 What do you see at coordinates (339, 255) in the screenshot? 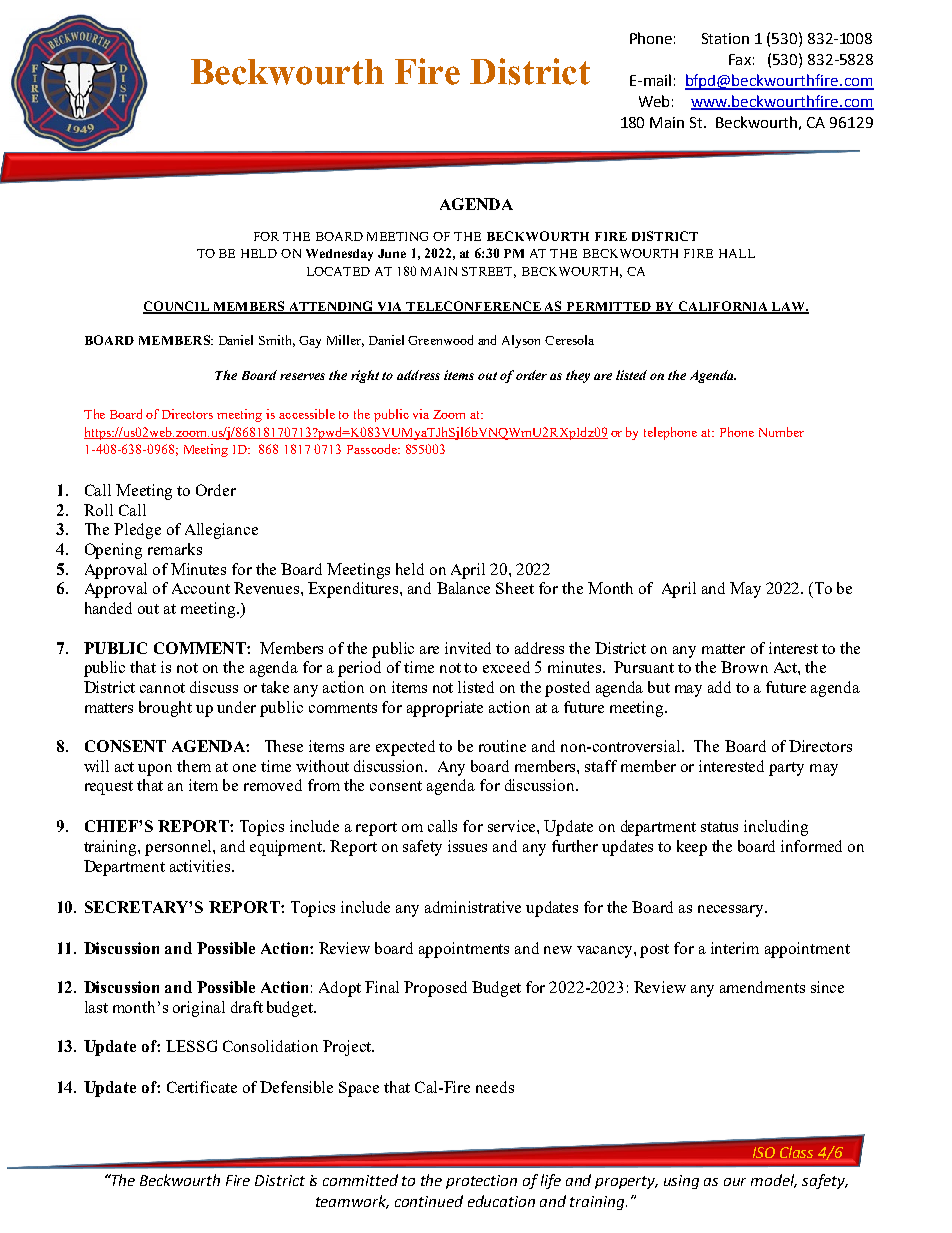
I see `Wednesday` at bounding box center [339, 255].
